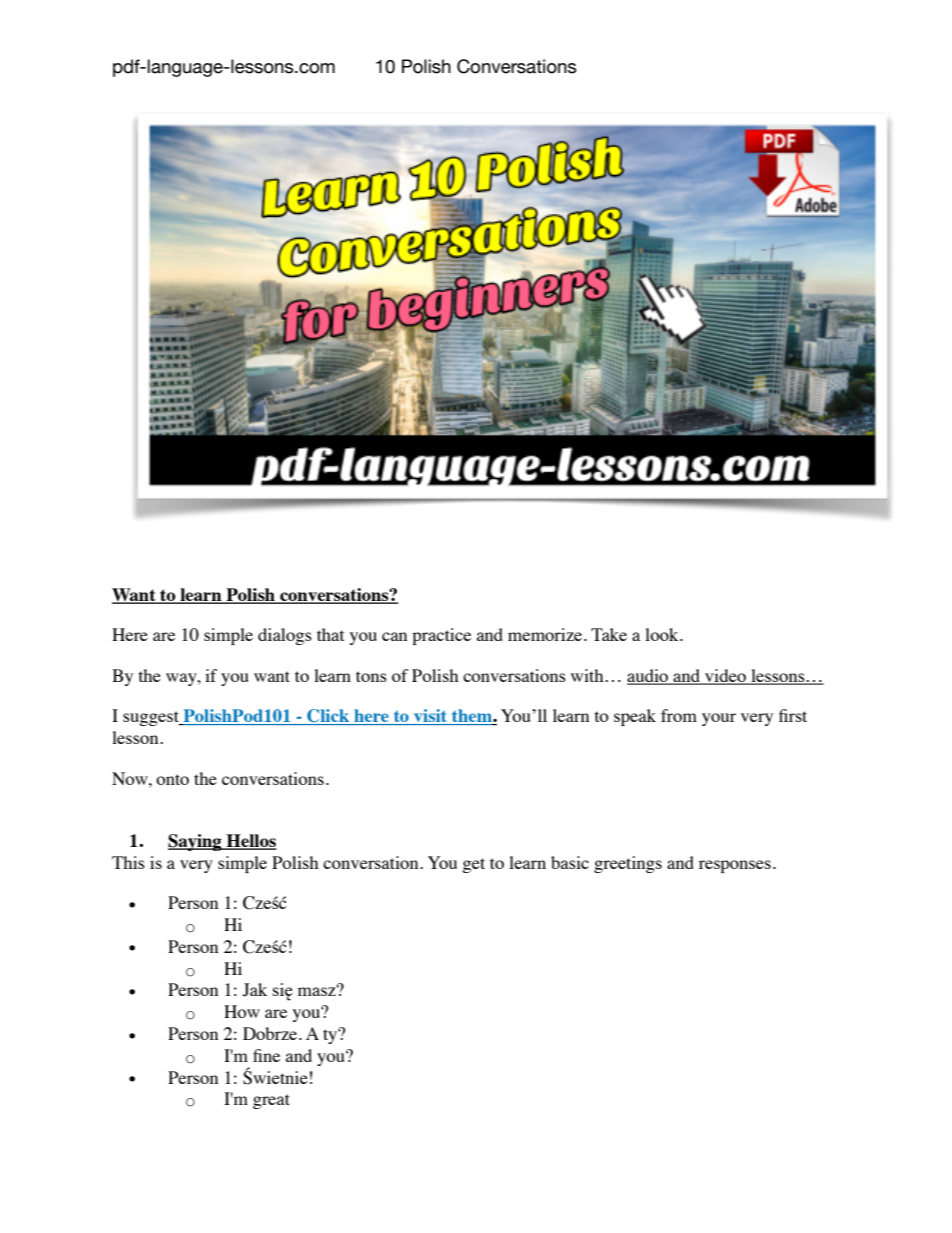 This document has width=952, height=1233. I want to click on basic, so click(570, 862).
